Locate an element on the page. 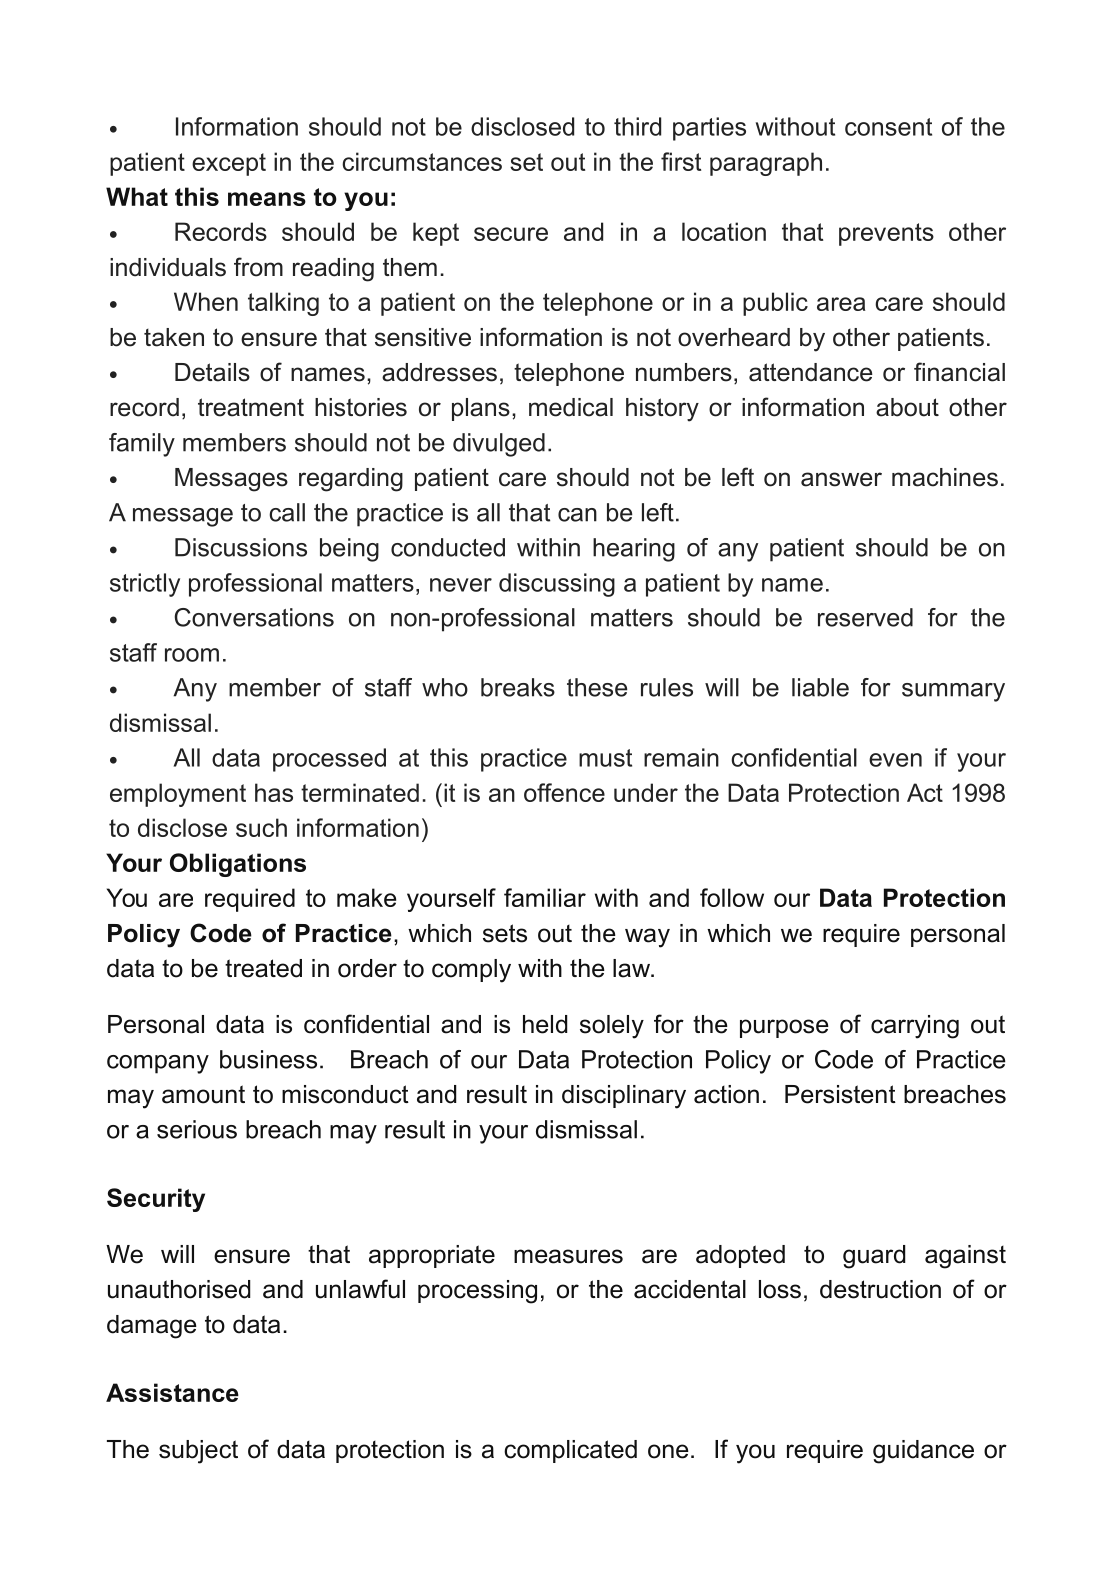  offence is located at coordinates (564, 792).
